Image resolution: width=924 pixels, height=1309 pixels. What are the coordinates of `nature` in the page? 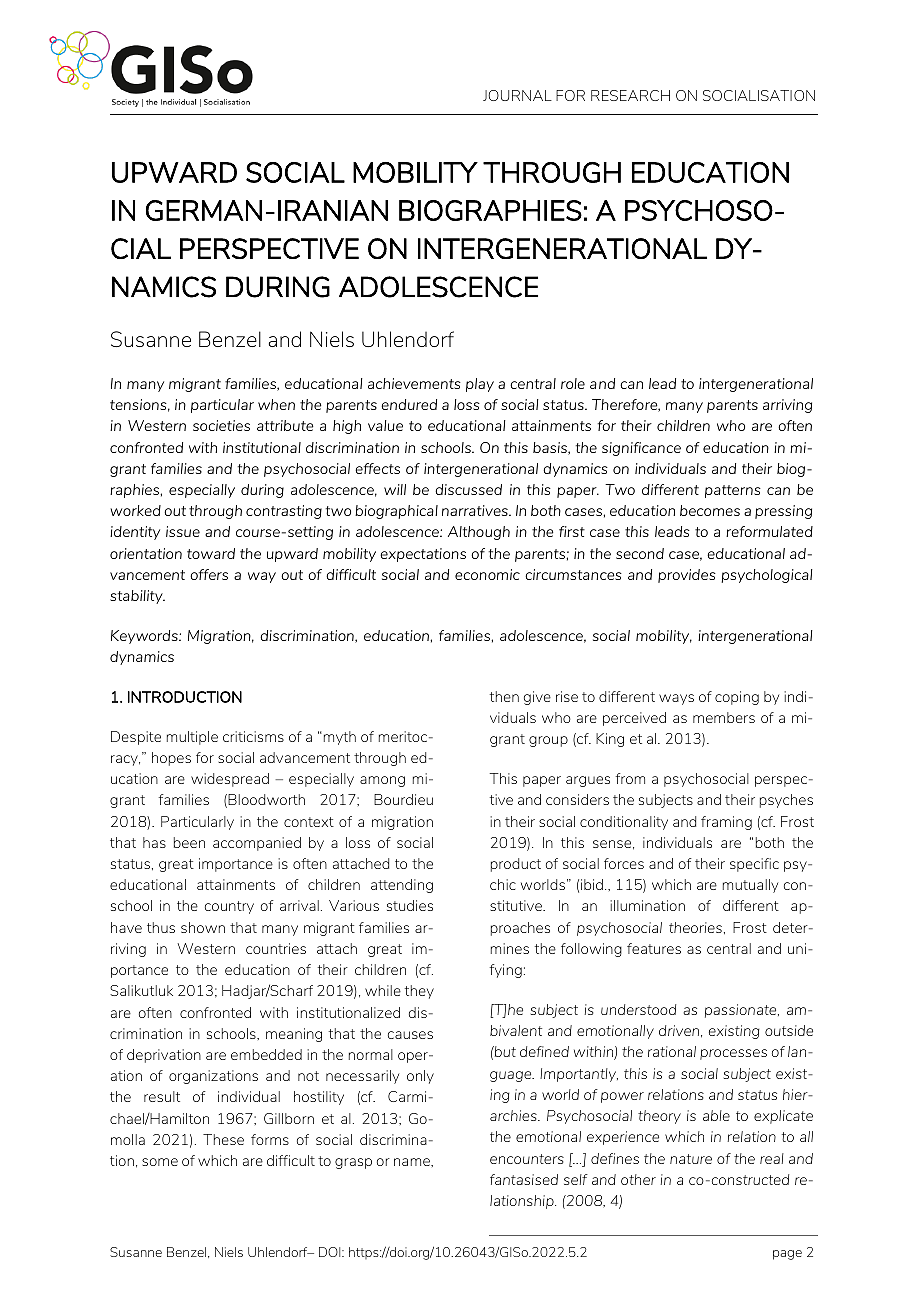 It's located at (691, 1159).
